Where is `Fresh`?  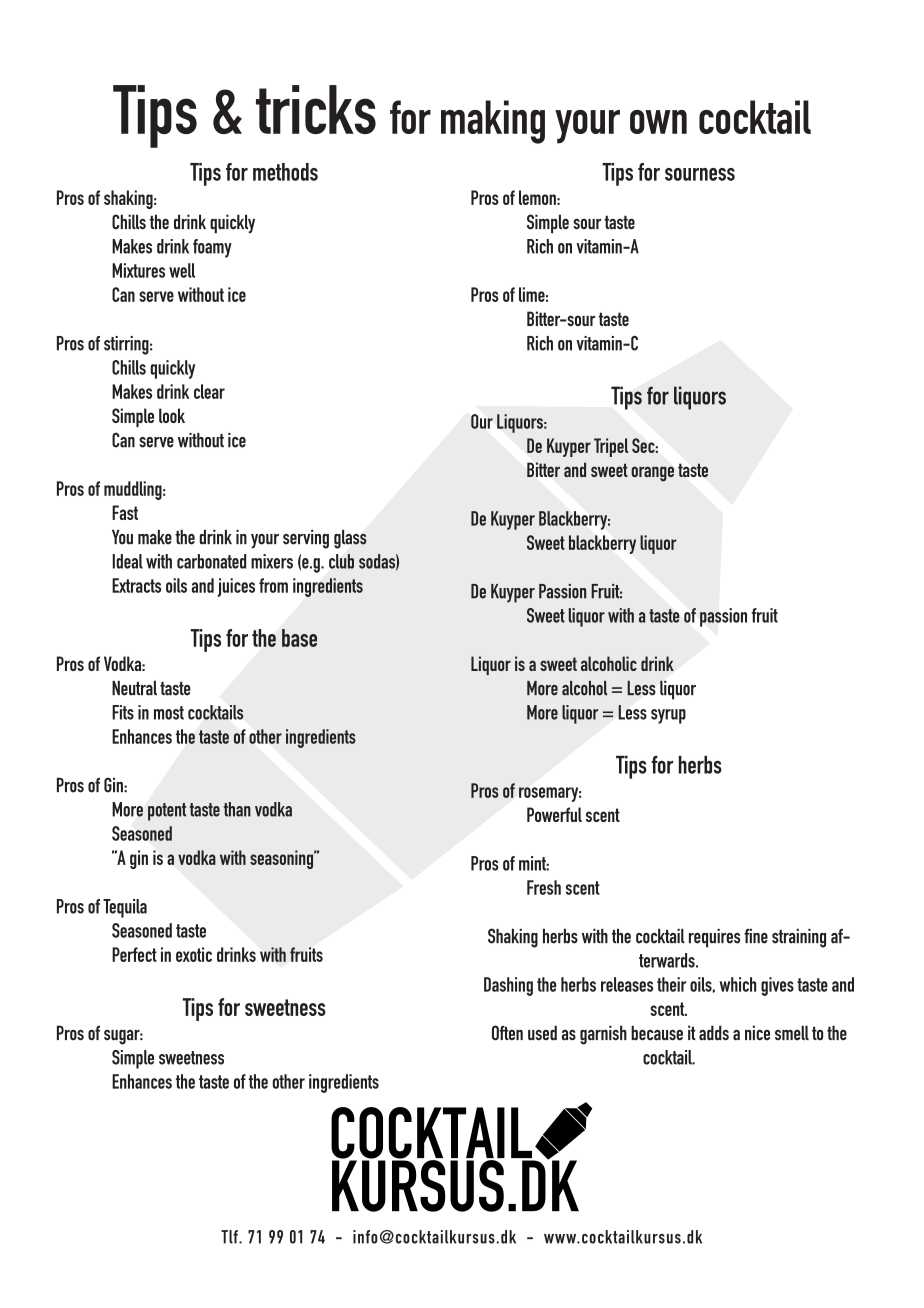 Fresh is located at coordinates (544, 887).
